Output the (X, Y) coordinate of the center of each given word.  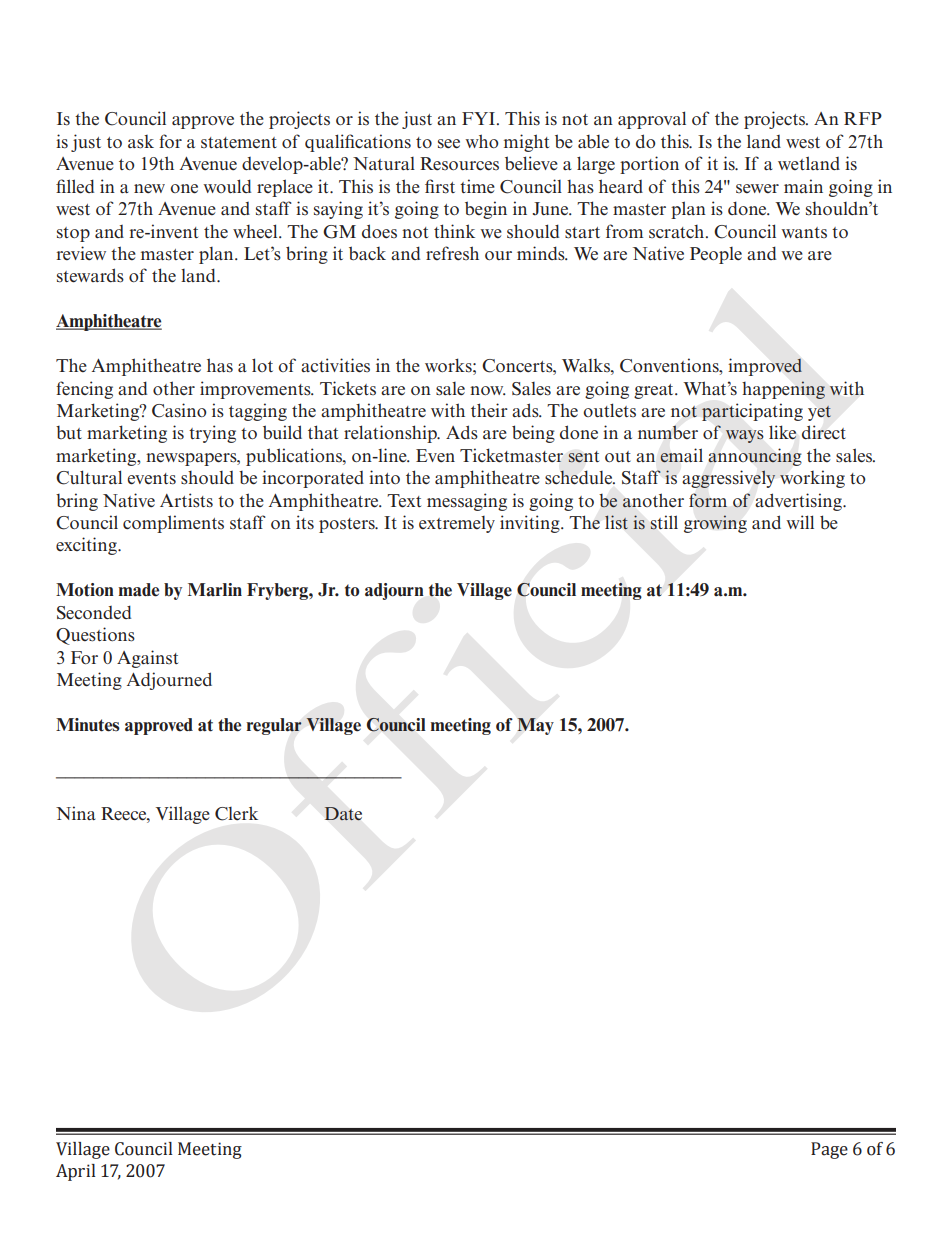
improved (765, 367)
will (800, 522)
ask (141, 142)
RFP (863, 118)
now (488, 390)
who (482, 141)
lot (262, 365)
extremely (457, 524)
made (139, 590)
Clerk (236, 813)
